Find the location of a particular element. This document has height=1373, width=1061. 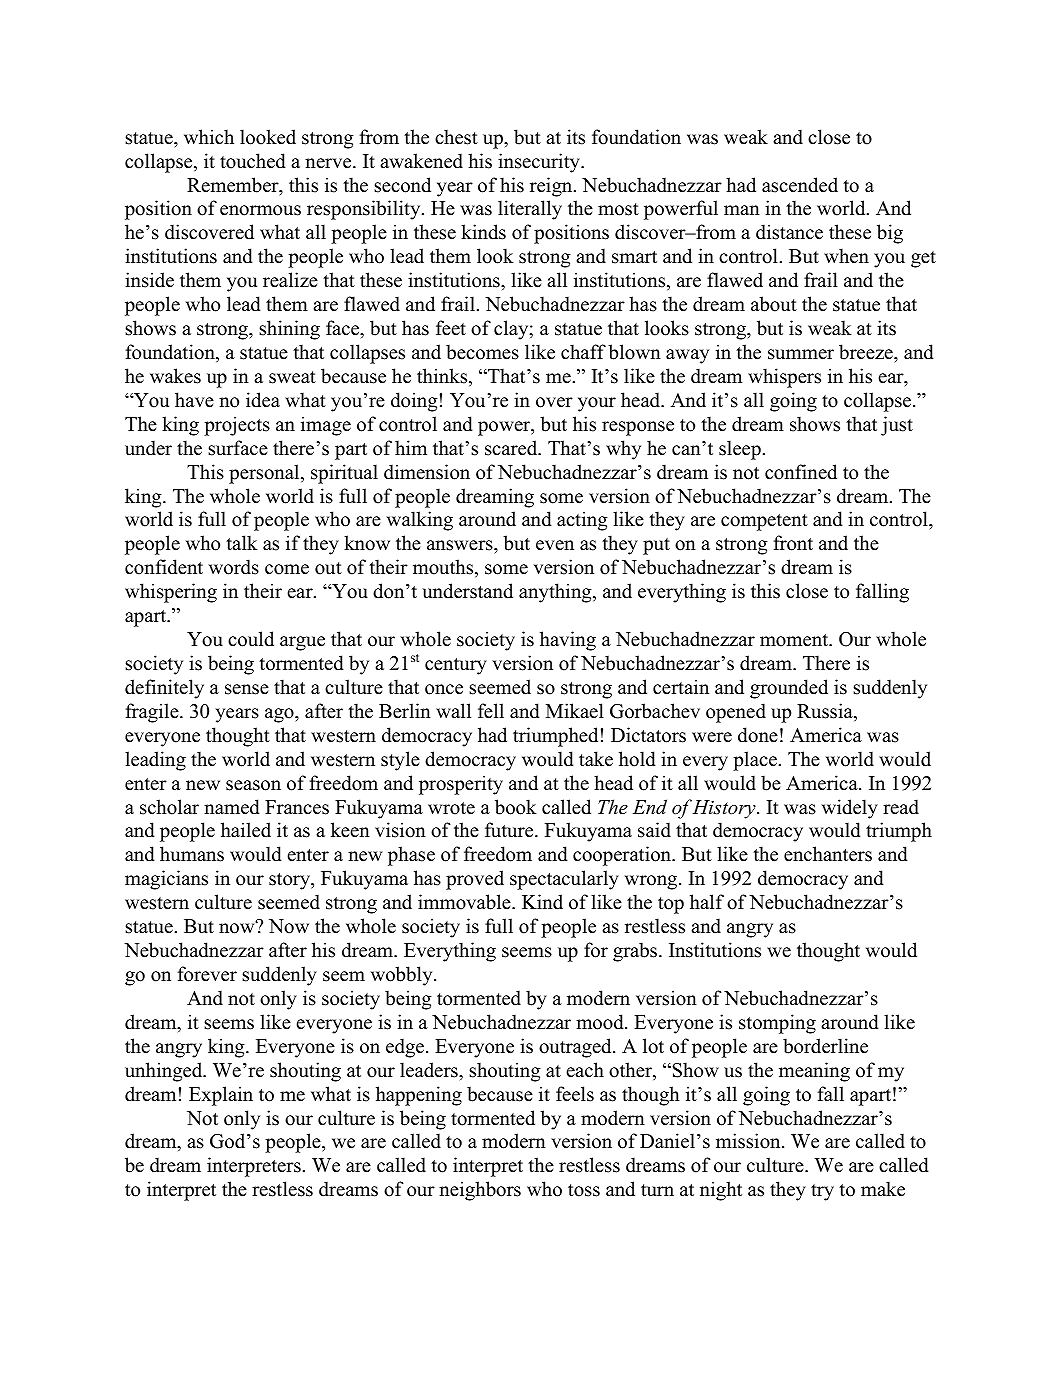

future is located at coordinates (510, 830).
